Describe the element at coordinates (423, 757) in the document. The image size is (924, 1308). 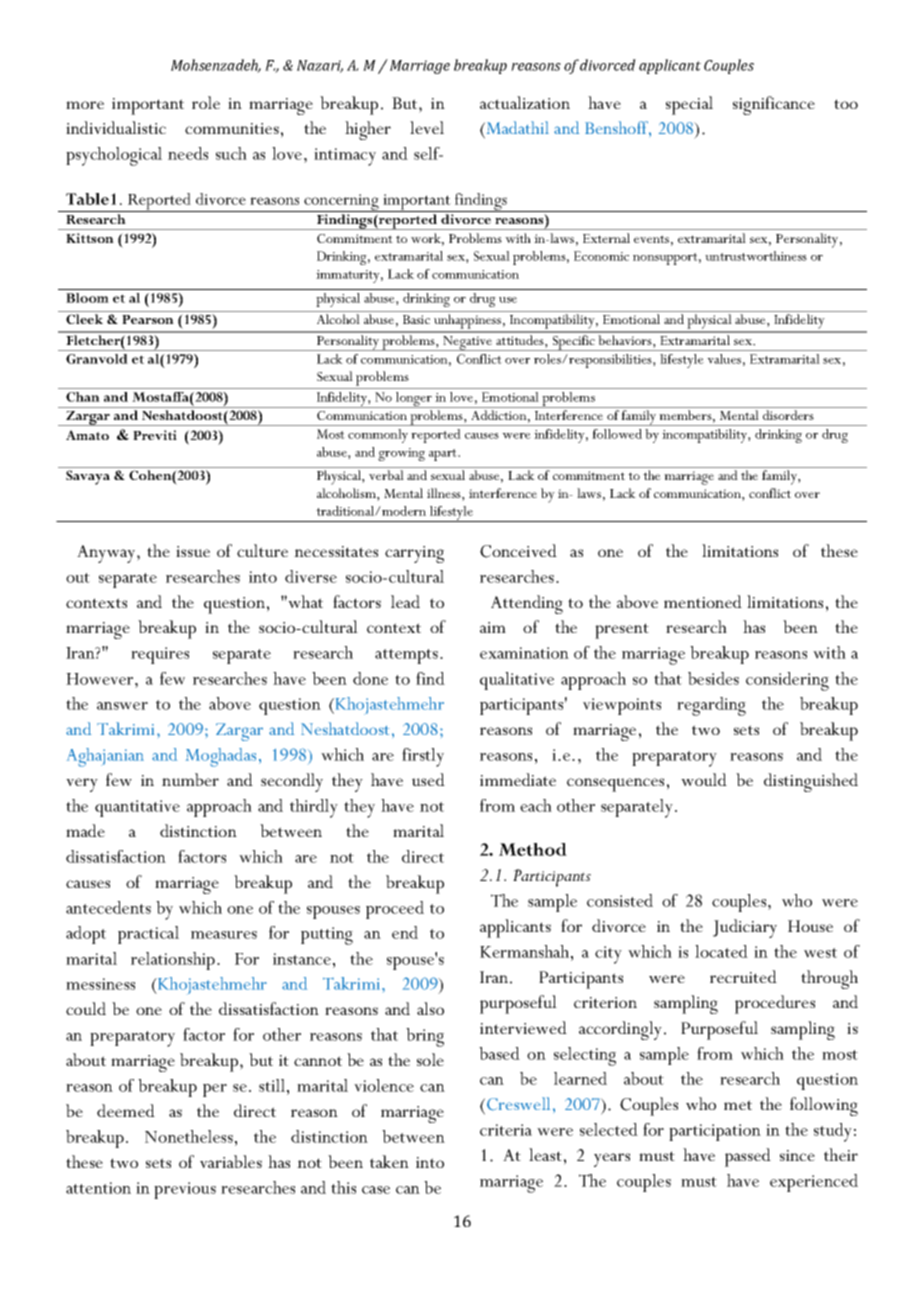
I see `firstly` at that location.
